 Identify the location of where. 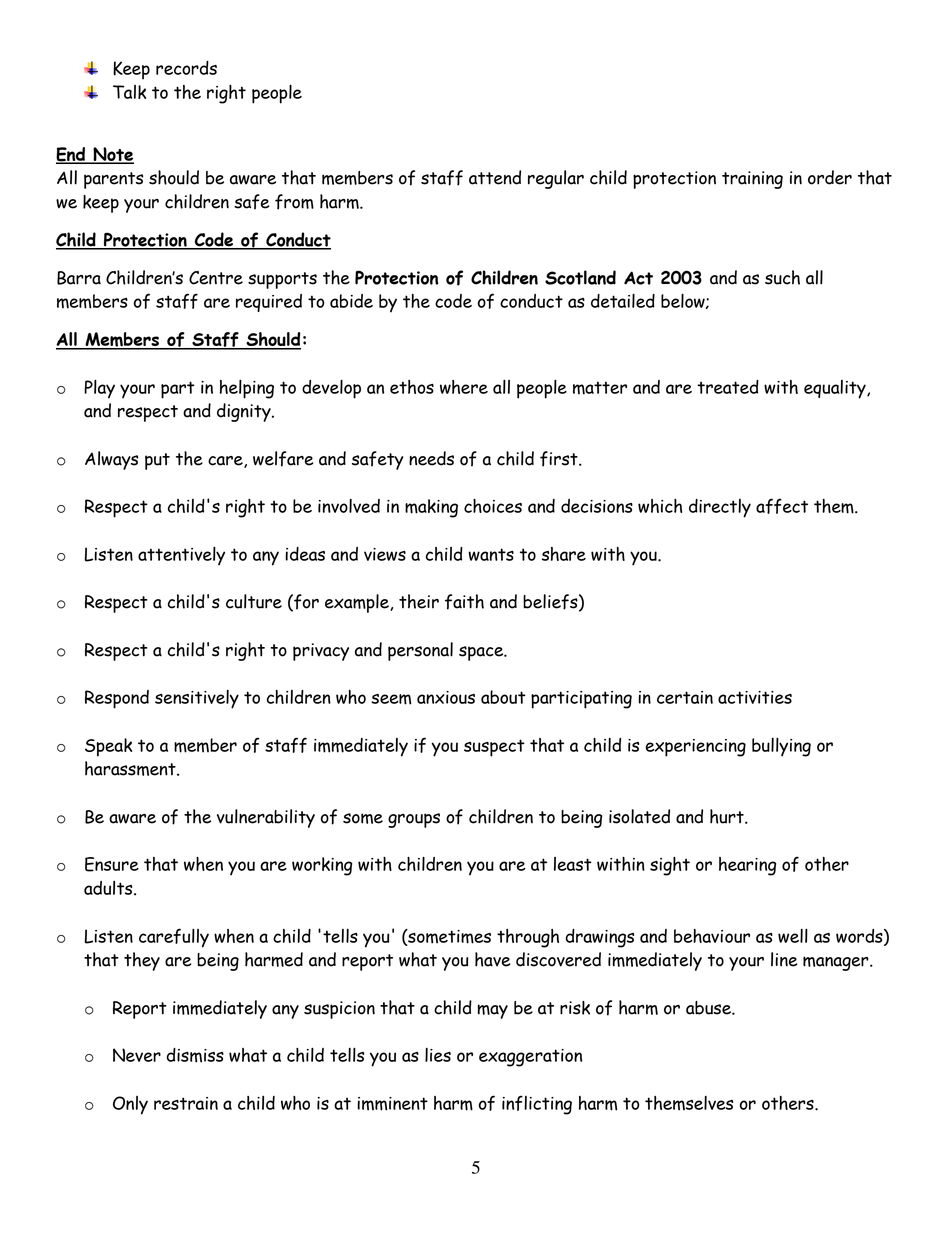
(464, 387).
